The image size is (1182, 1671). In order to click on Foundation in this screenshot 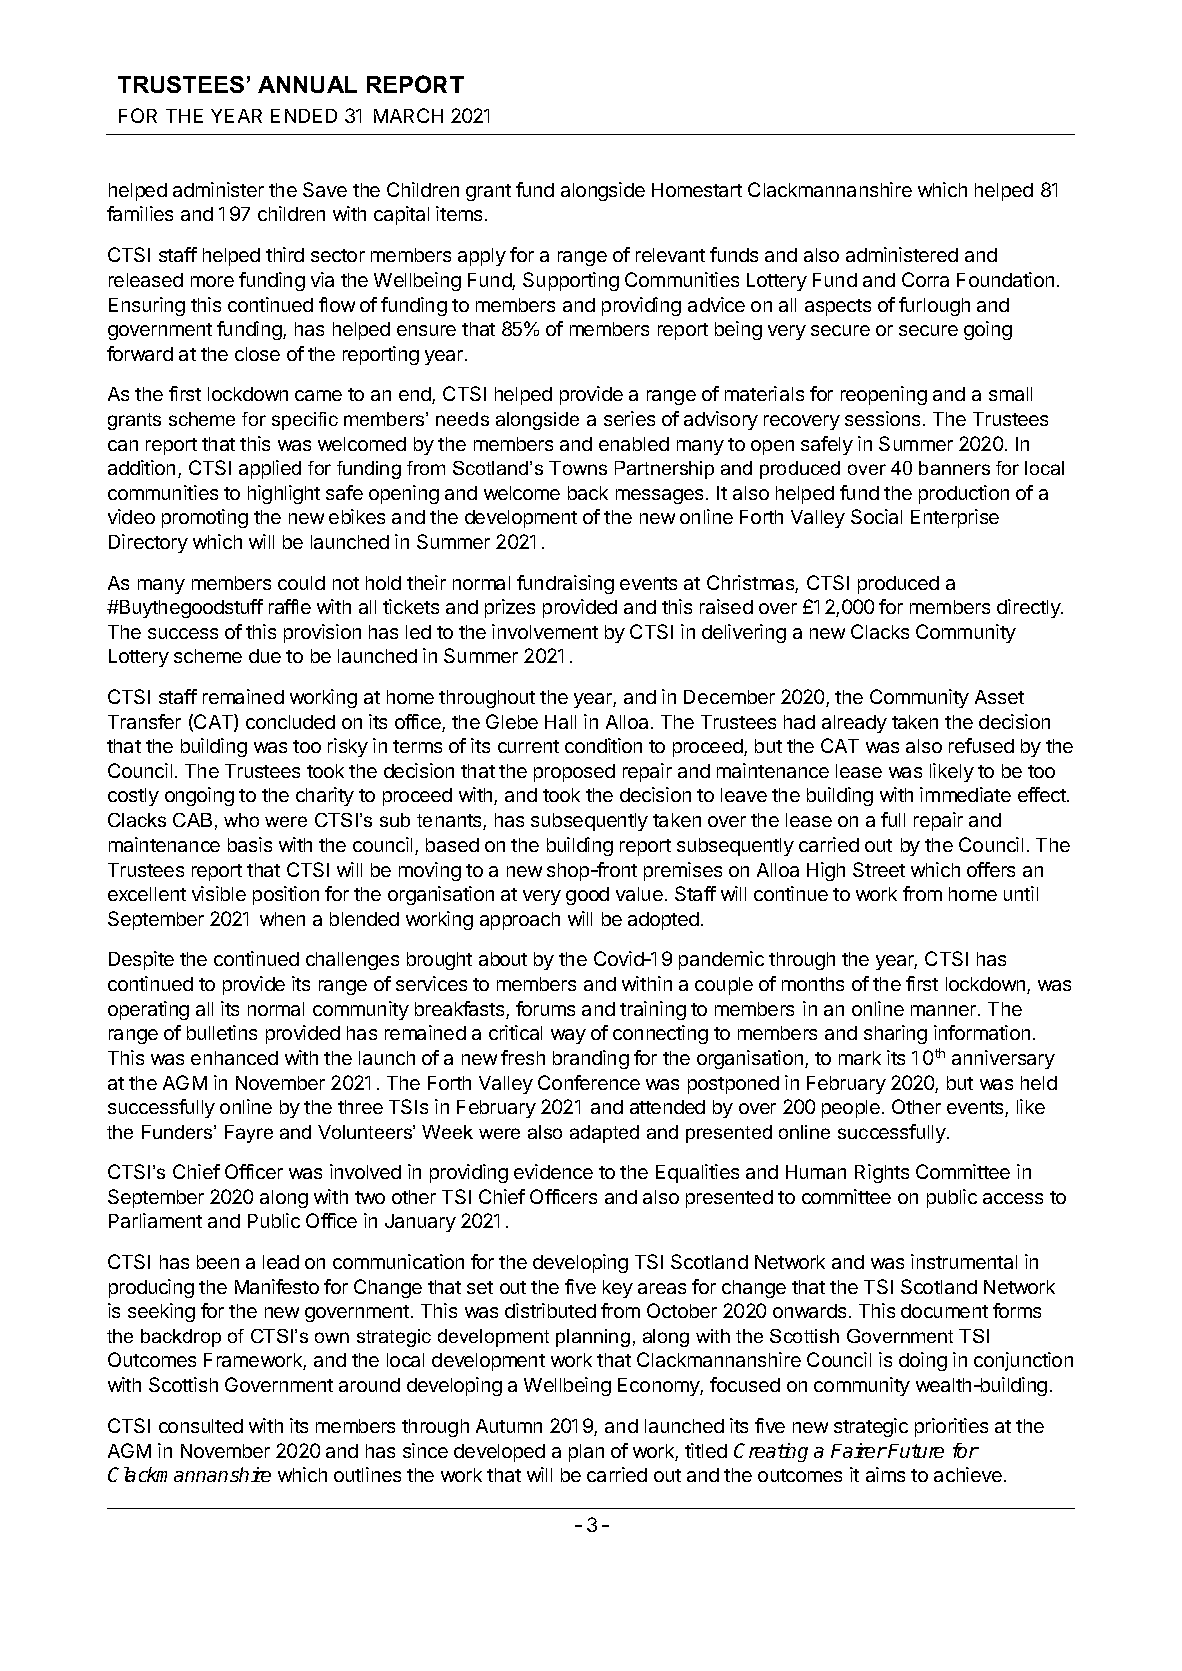, I will do `click(1005, 279)`.
